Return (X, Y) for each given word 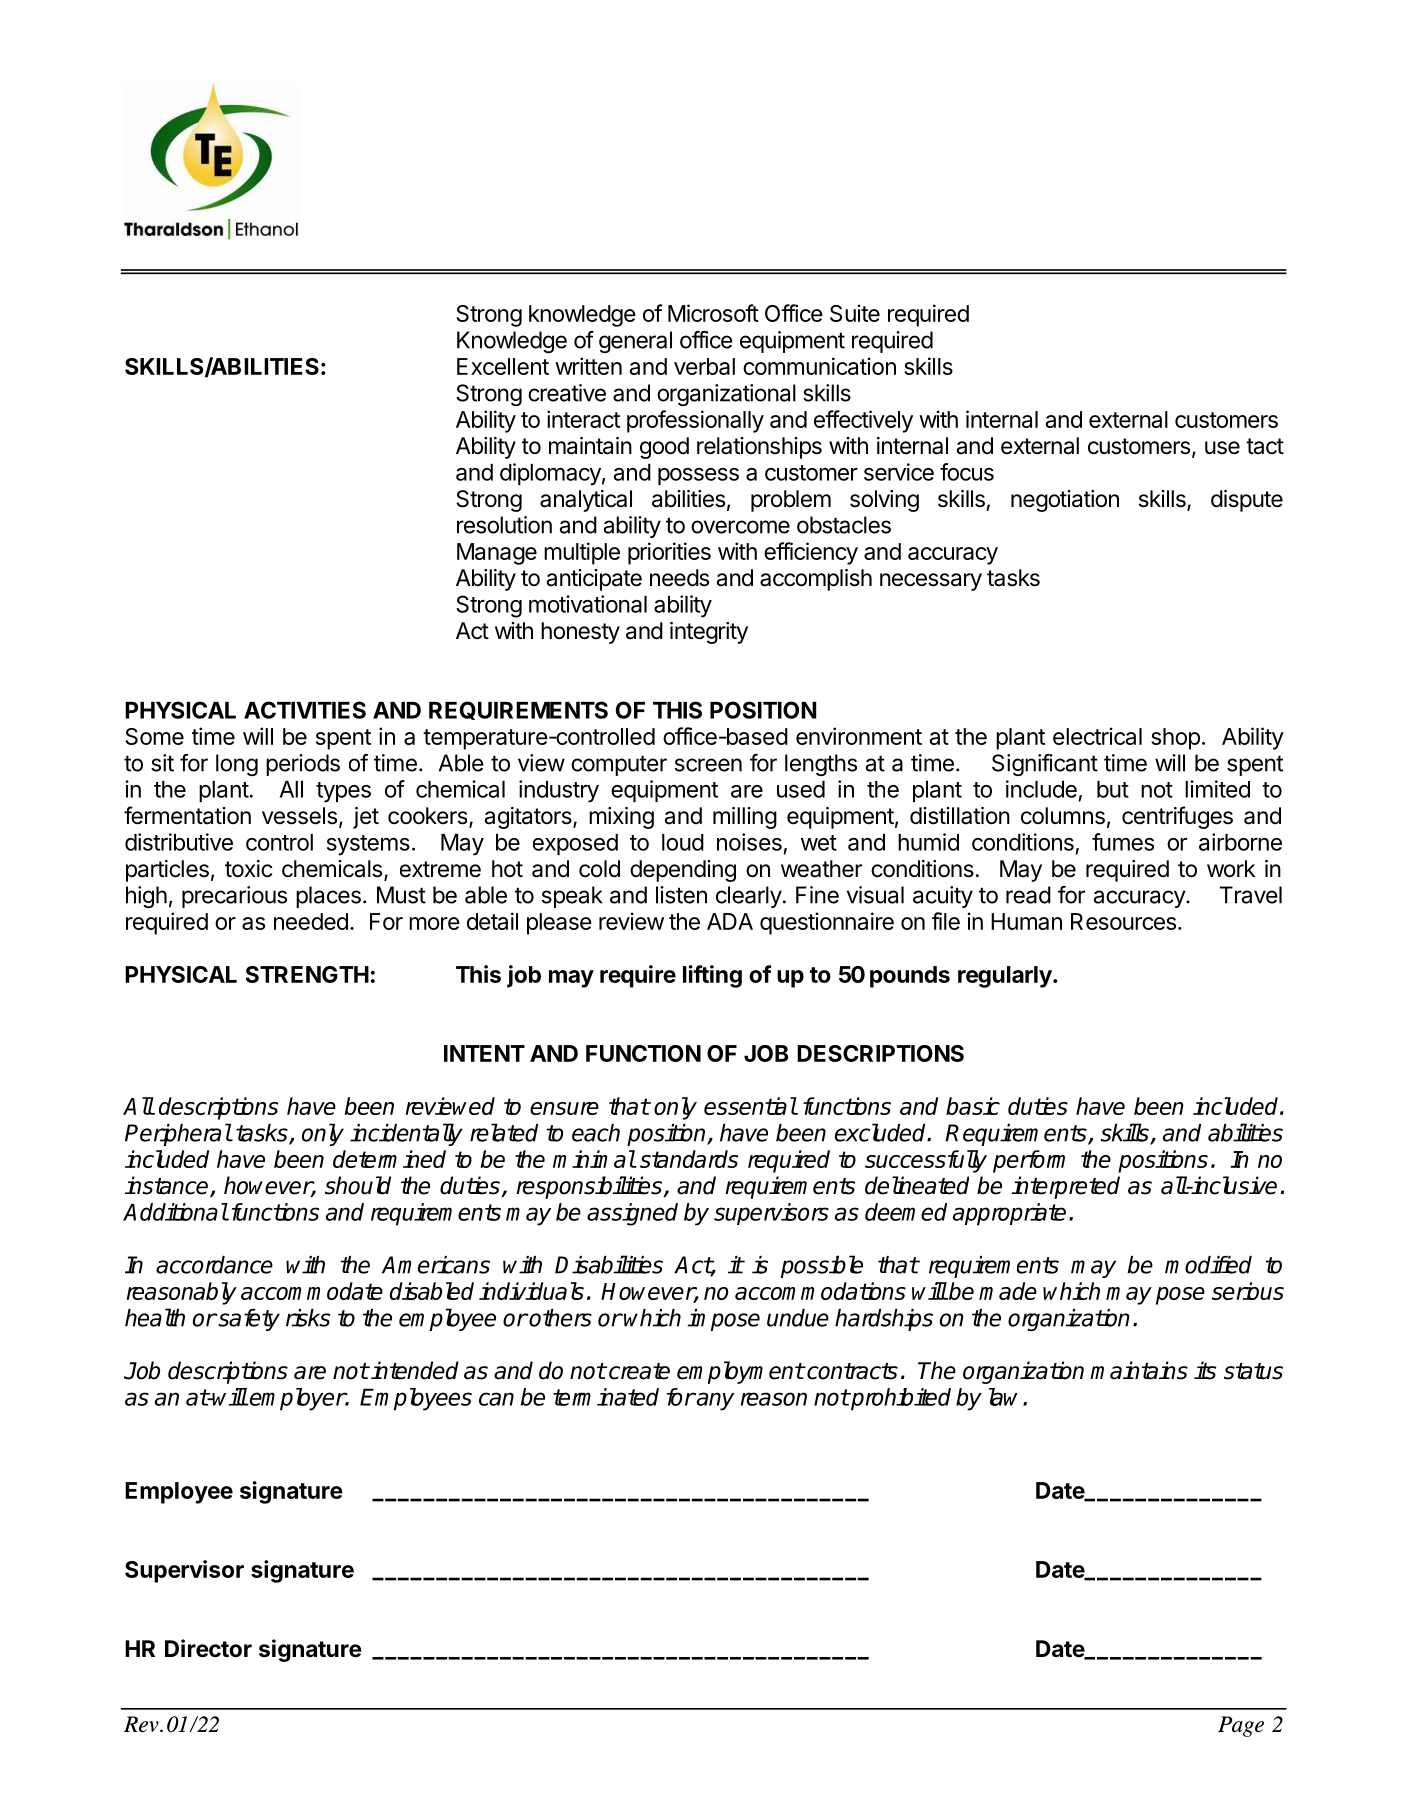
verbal (704, 366)
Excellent (503, 366)
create (639, 1371)
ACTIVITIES (305, 710)
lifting (712, 976)
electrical (1097, 736)
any (714, 1401)
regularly (1006, 977)
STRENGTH (307, 974)
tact (1265, 446)
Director (208, 1648)
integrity (709, 633)
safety (248, 1320)
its (1205, 1370)
